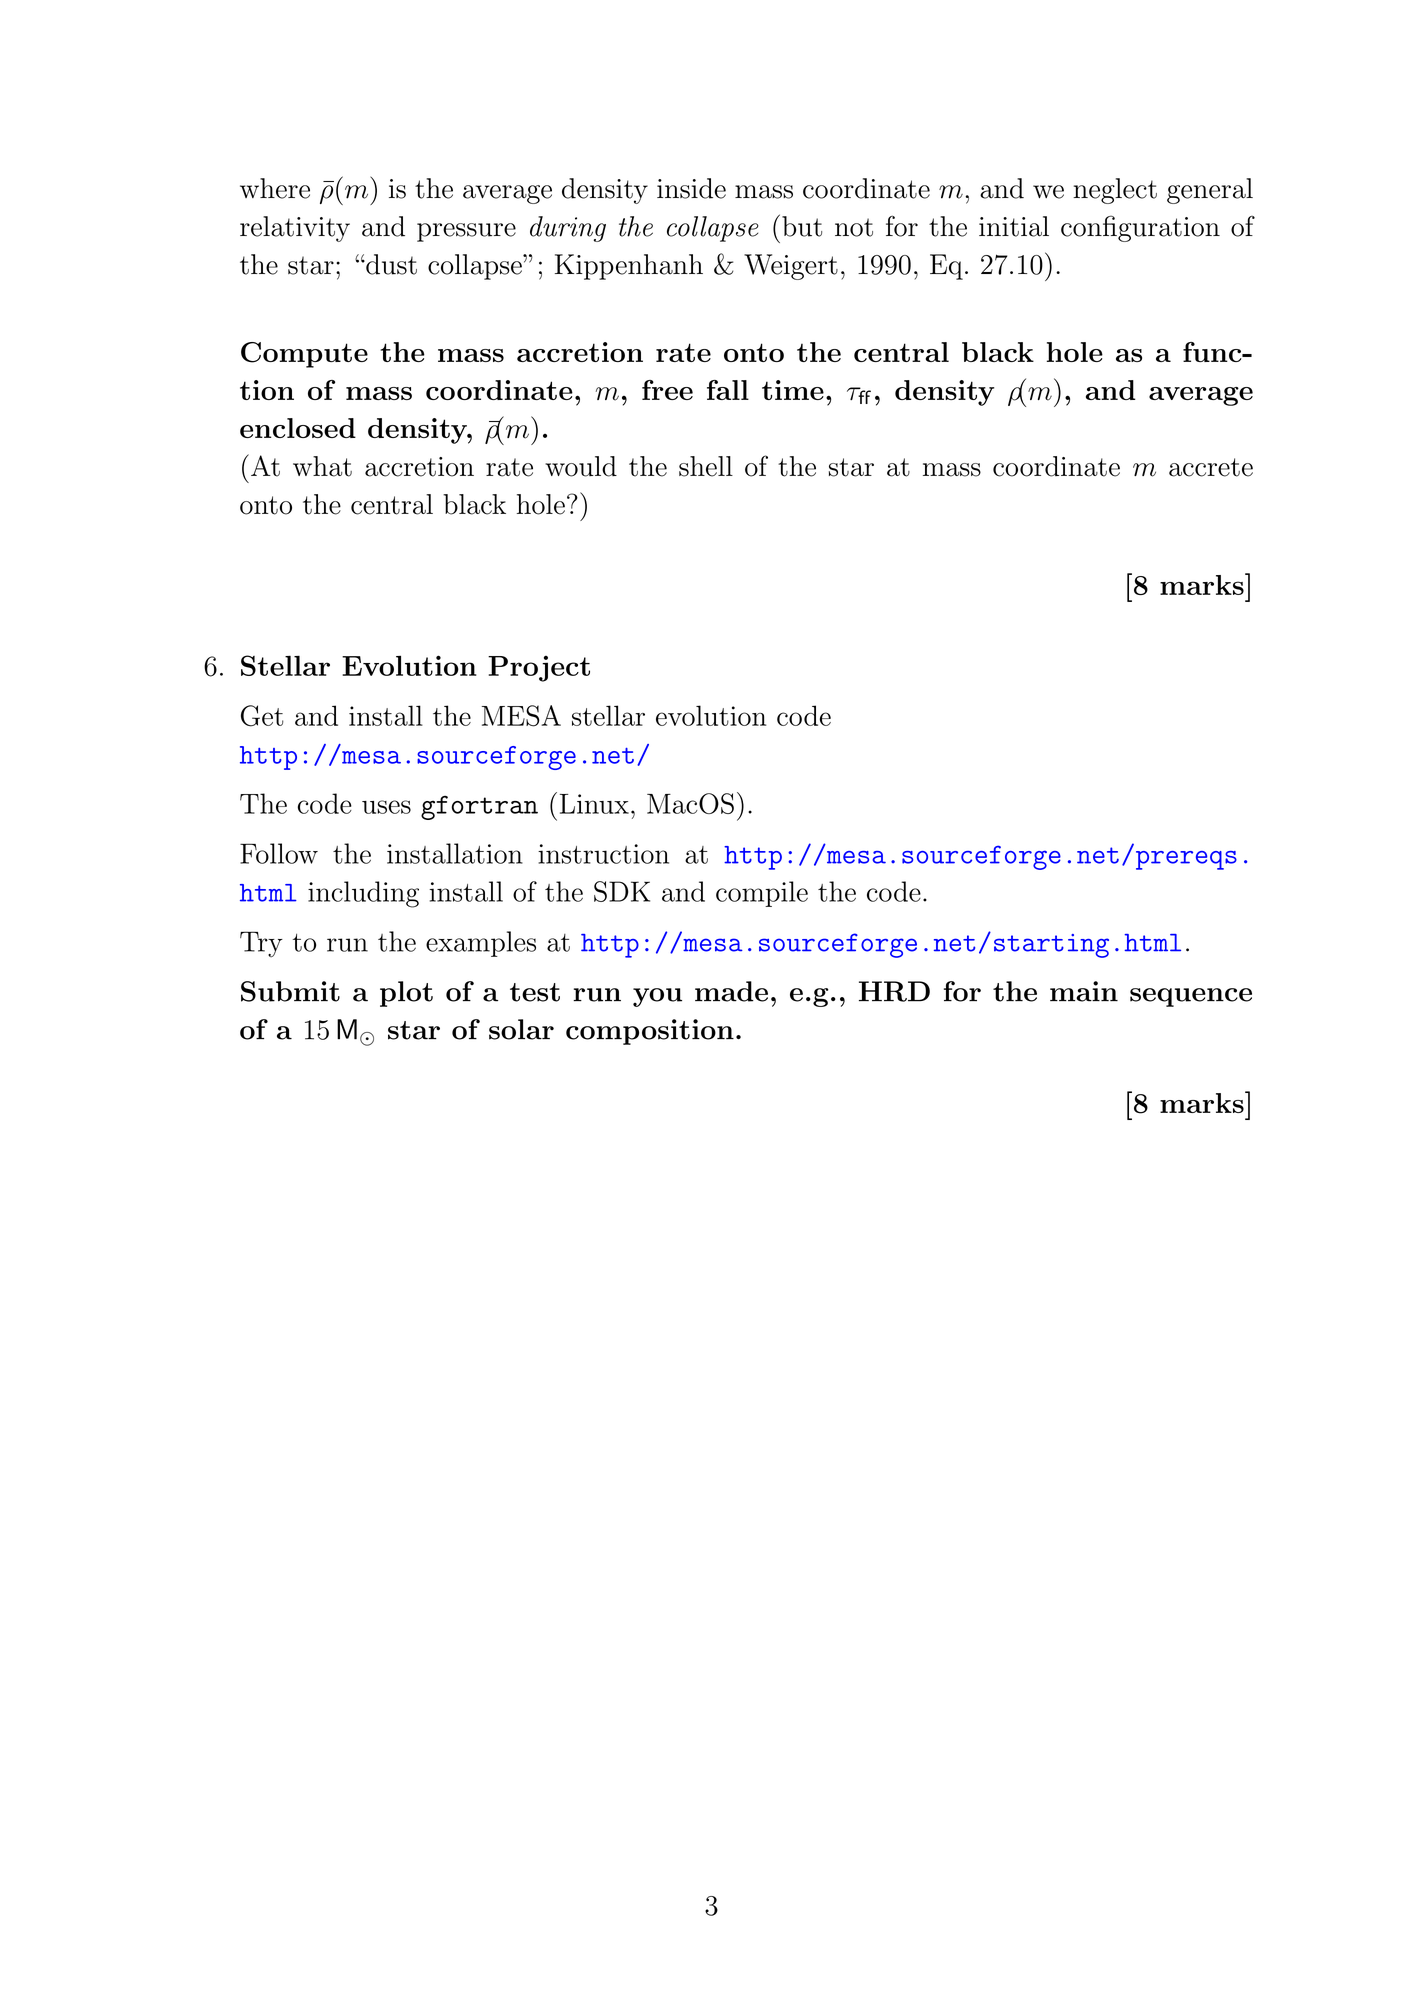 This document has height=2013, width=1423. Describe the element at coordinates (728, 390) in the document. I see `fall` at that location.
